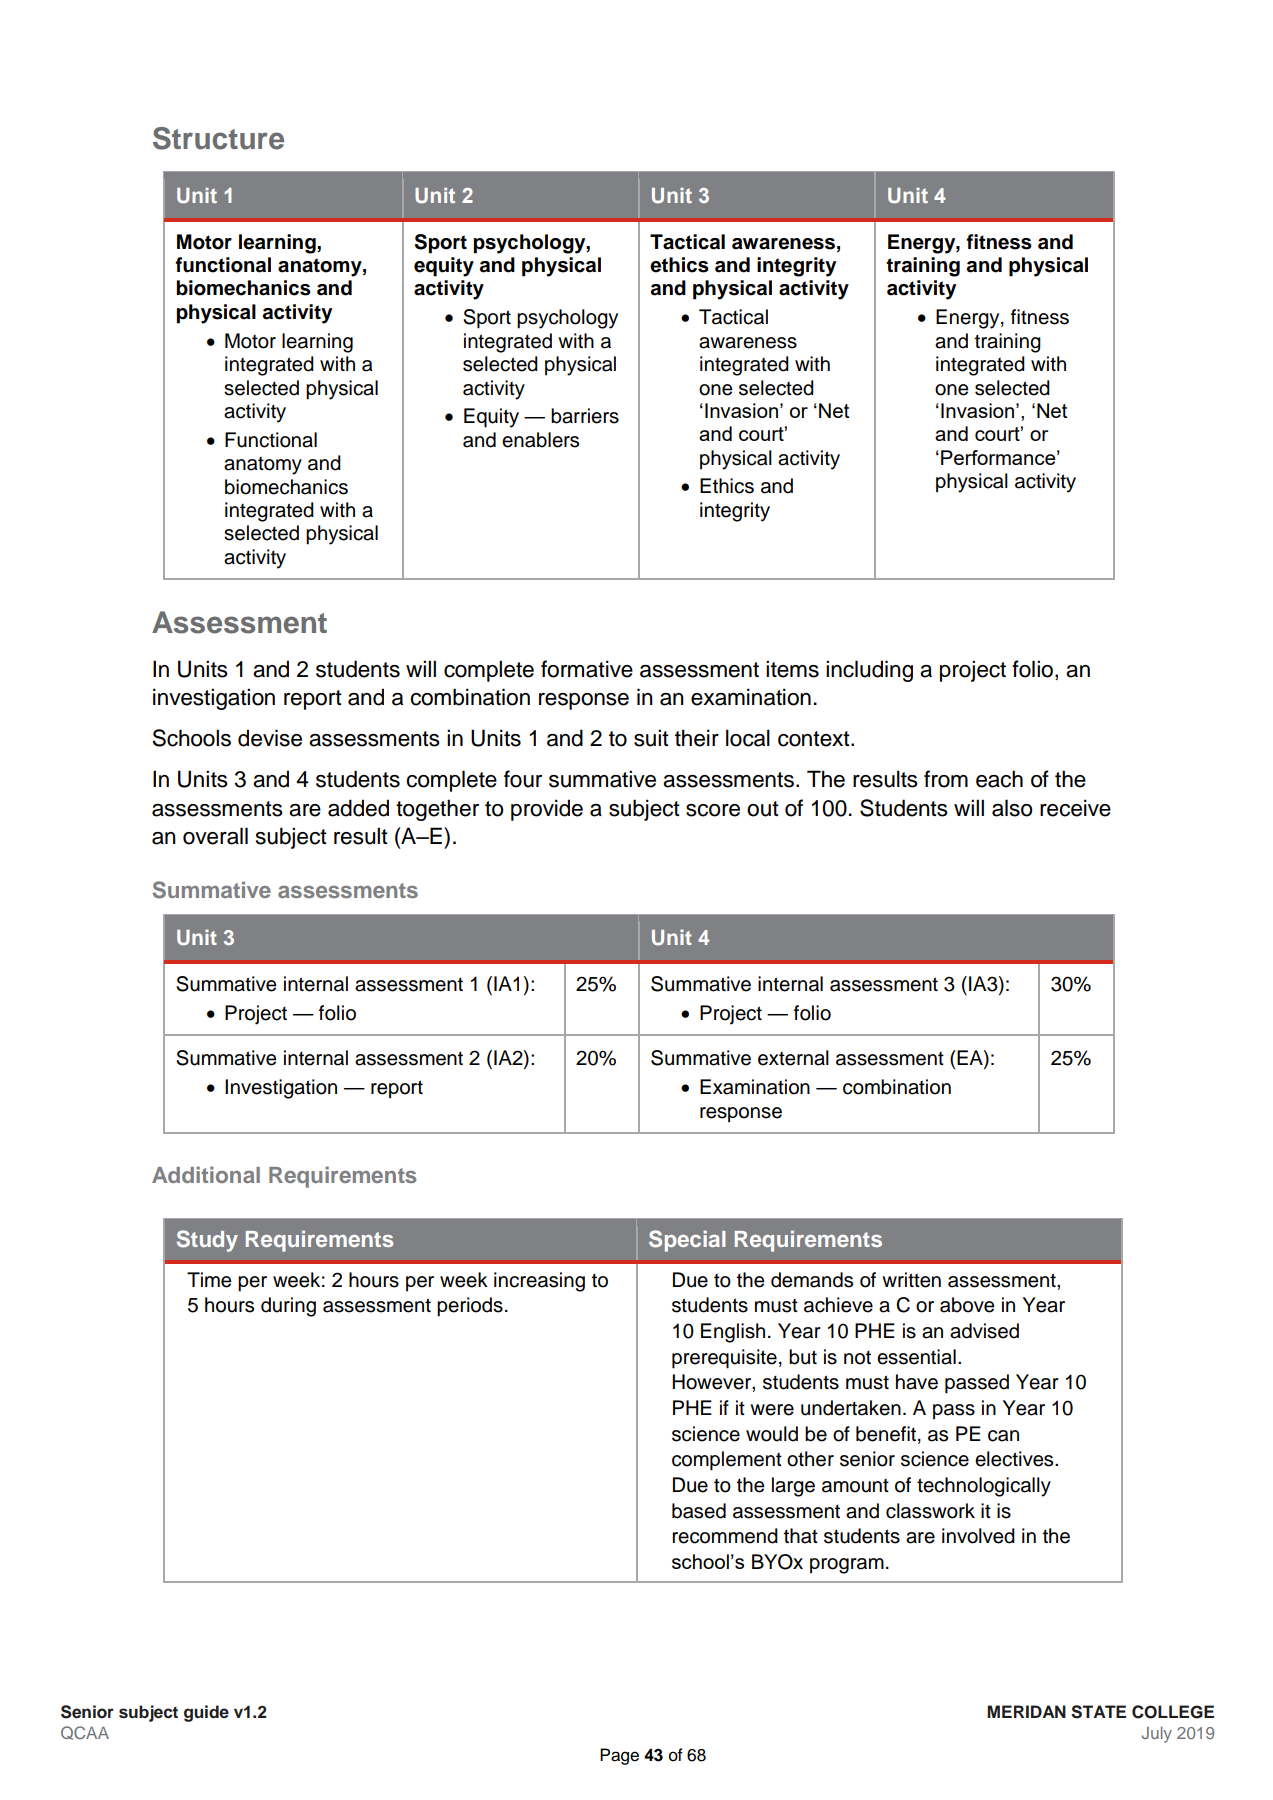 This screenshot has width=1273, height=1800. Describe the element at coordinates (540, 440) in the screenshot. I see `enablers` at that location.
